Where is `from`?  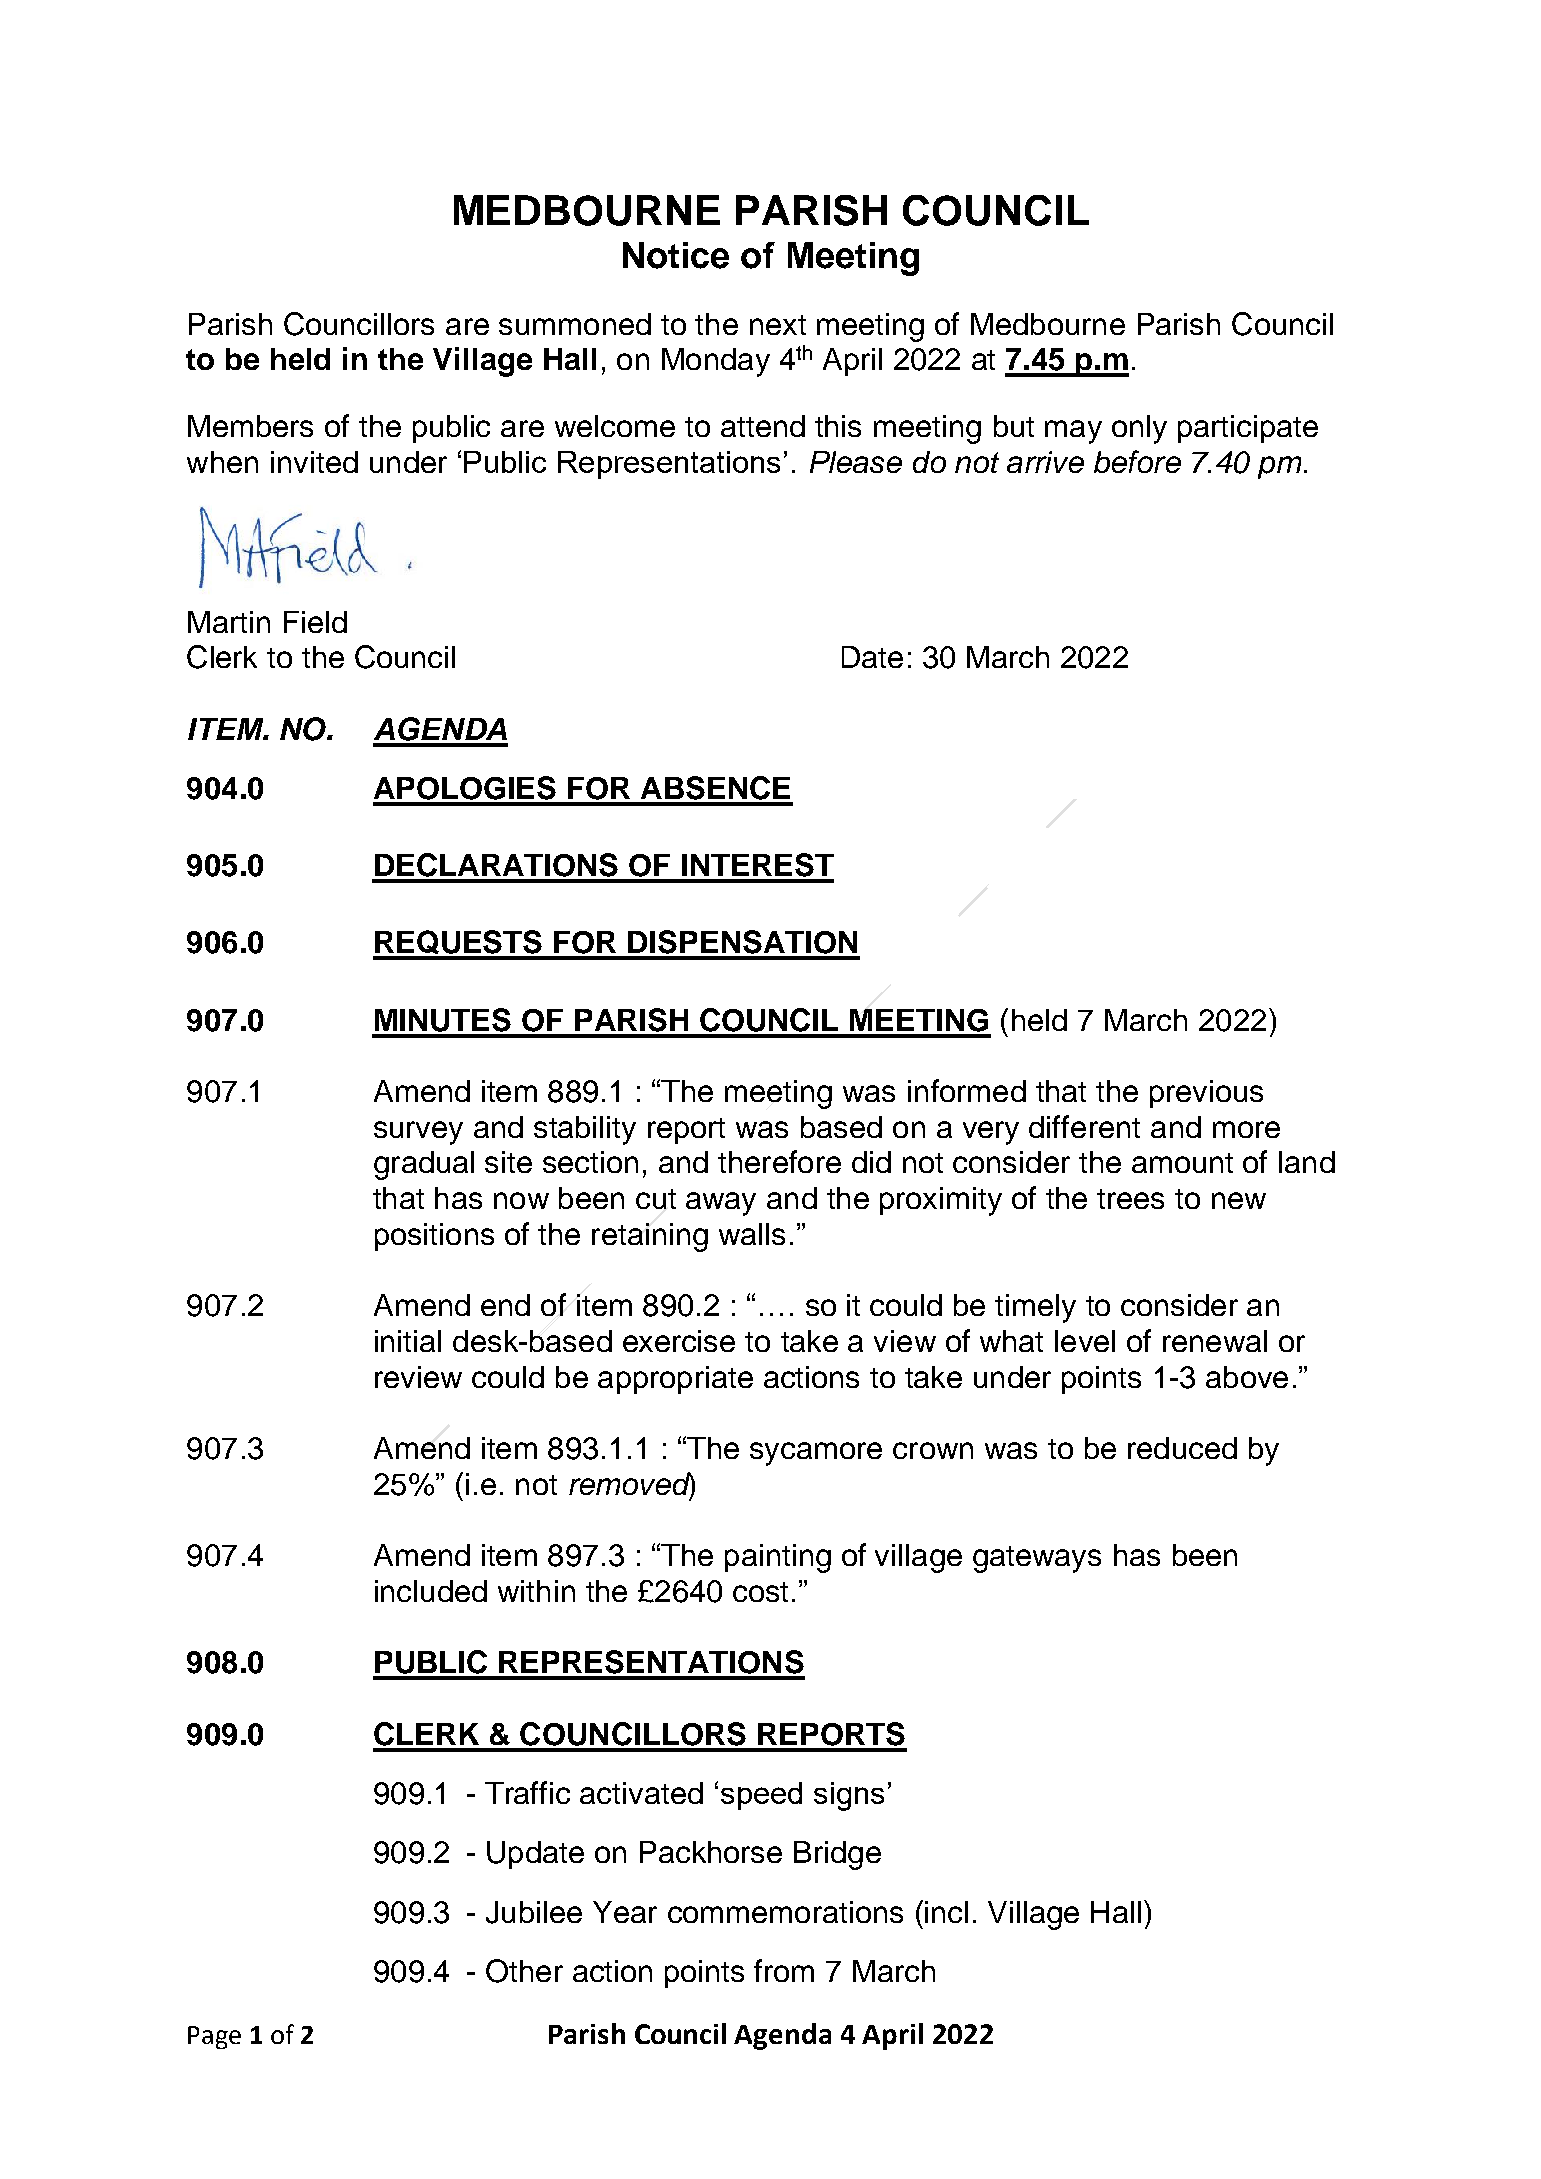
from is located at coordinates (784, 1970).
